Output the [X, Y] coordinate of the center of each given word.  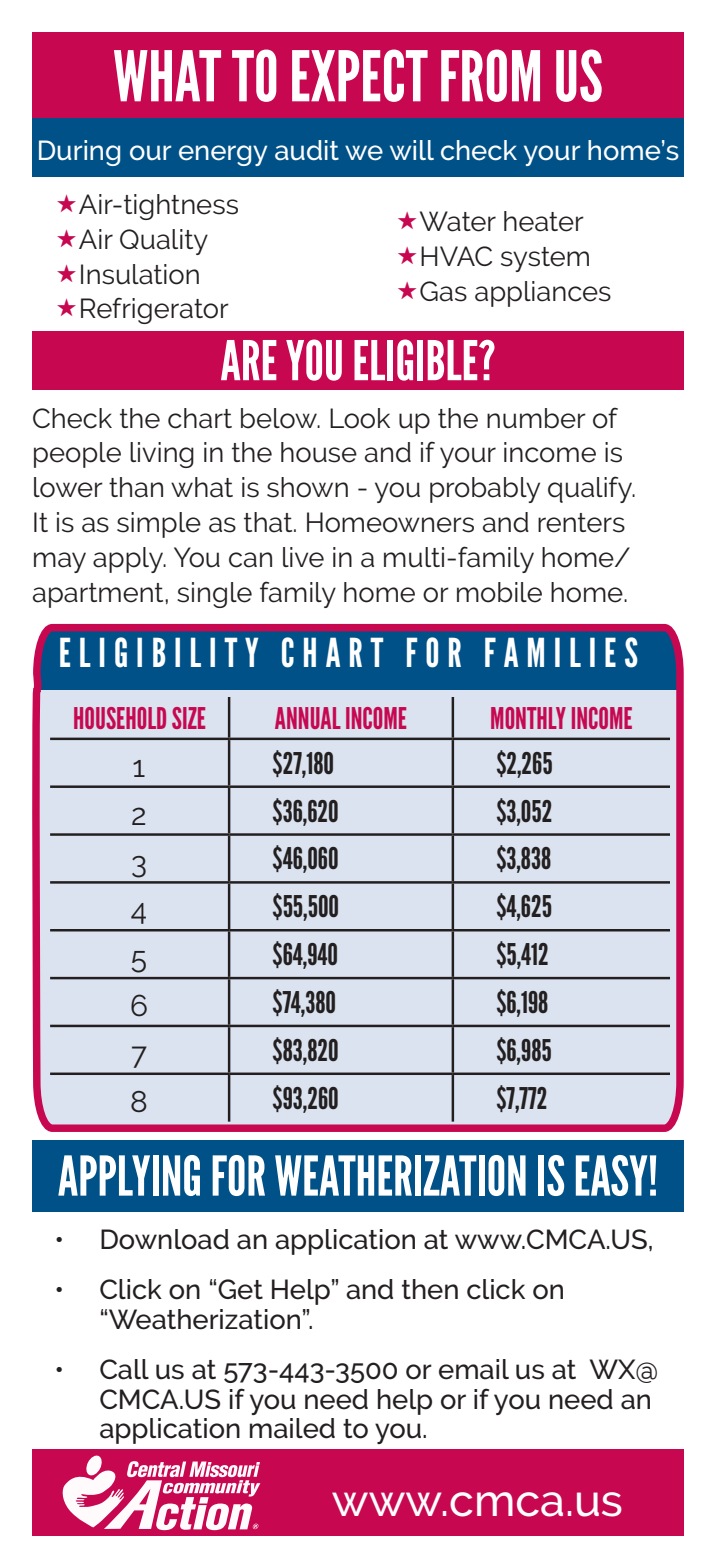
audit [307, 150]
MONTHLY [528, 718]
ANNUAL [308, 718]
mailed [292, 1428]
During [79, 153]
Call [124, 1369]
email [474, 1369]
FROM [490, 75]
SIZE [188, 718]
